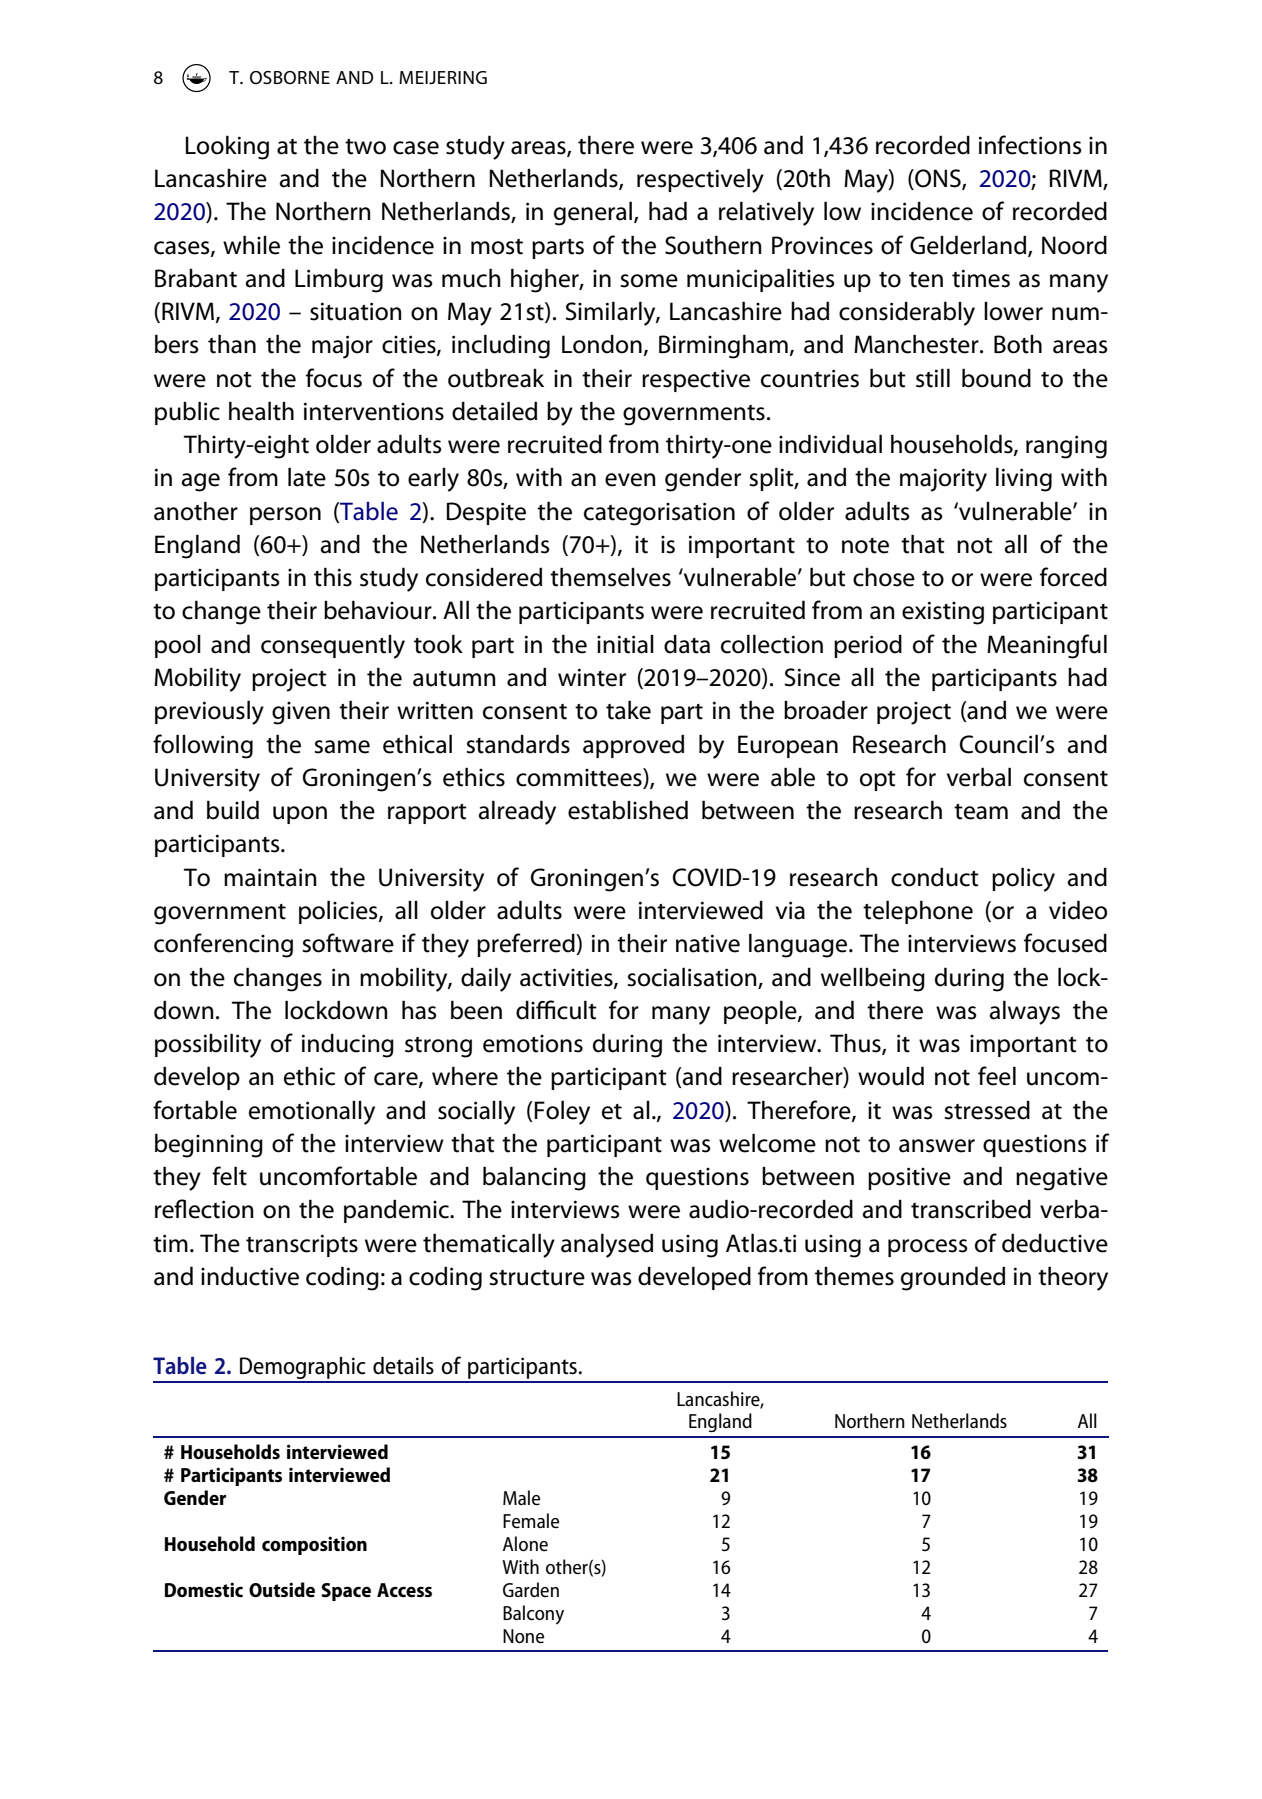  What do you see at coordinates (290, 77) in the screenshot?
I see `OSBORNE` at bounding box center [290, 77].
